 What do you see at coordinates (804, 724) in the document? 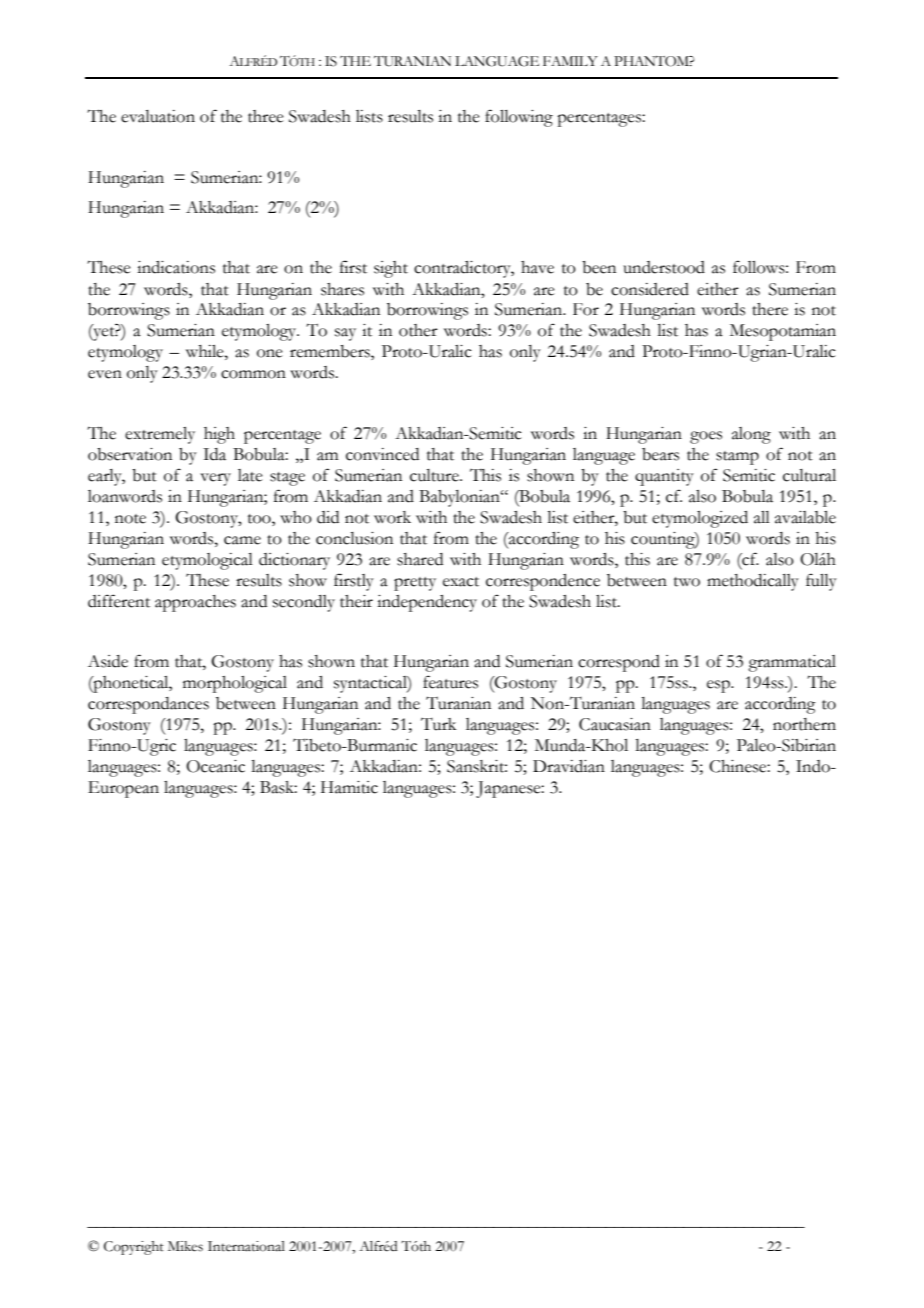
I see `northern` at bounding box center [804, 724].
